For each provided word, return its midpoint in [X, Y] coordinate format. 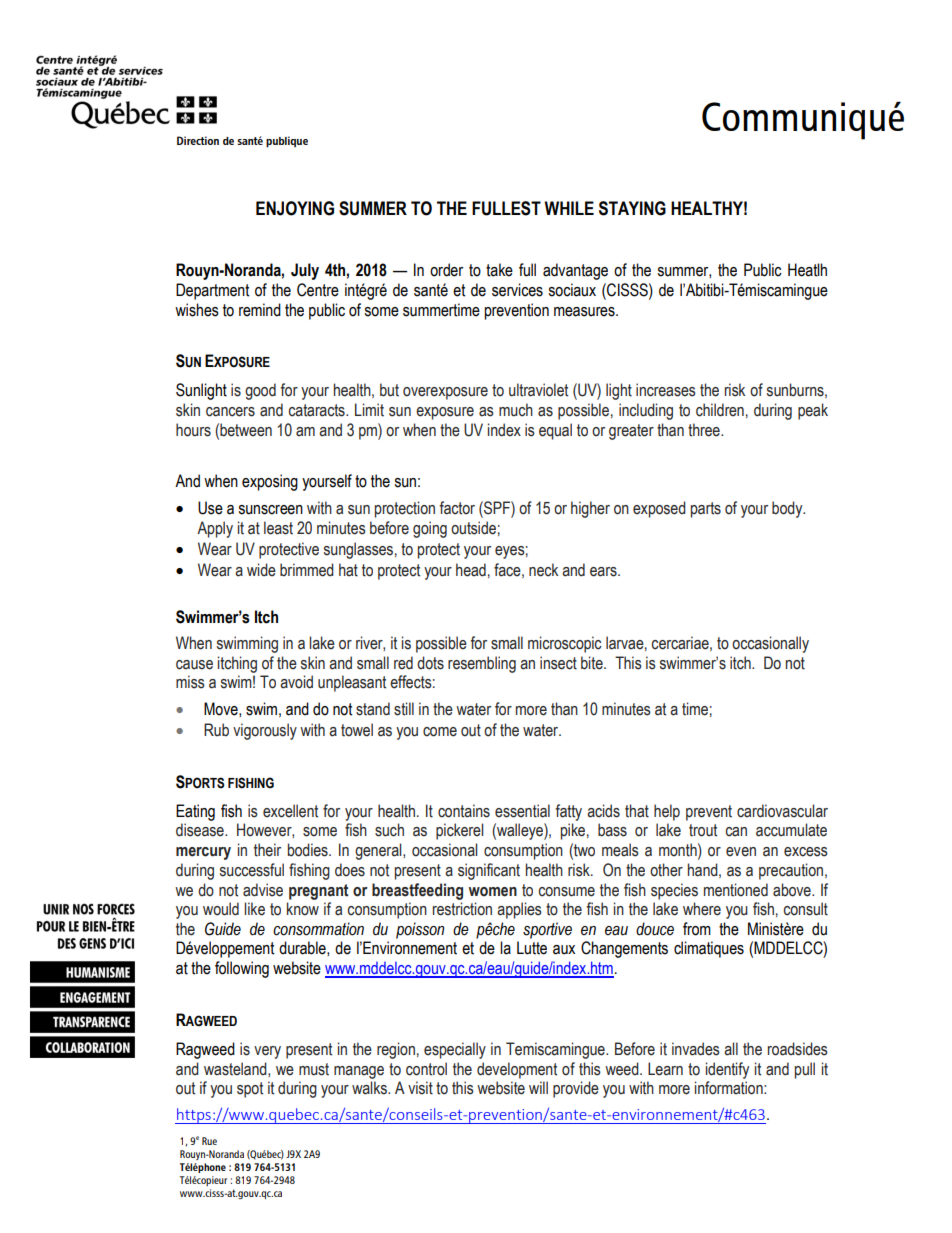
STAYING [632, 208]
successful [252, 870]
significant [489, 871]
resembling [482, 664]
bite [593, 663]
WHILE [569, 208]
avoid [296, 682]
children [720, 410]
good [260, 391]
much [516, 410]
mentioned [736, 890]
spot [250, 1090]
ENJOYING [295, 208]
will [538, 1087]
